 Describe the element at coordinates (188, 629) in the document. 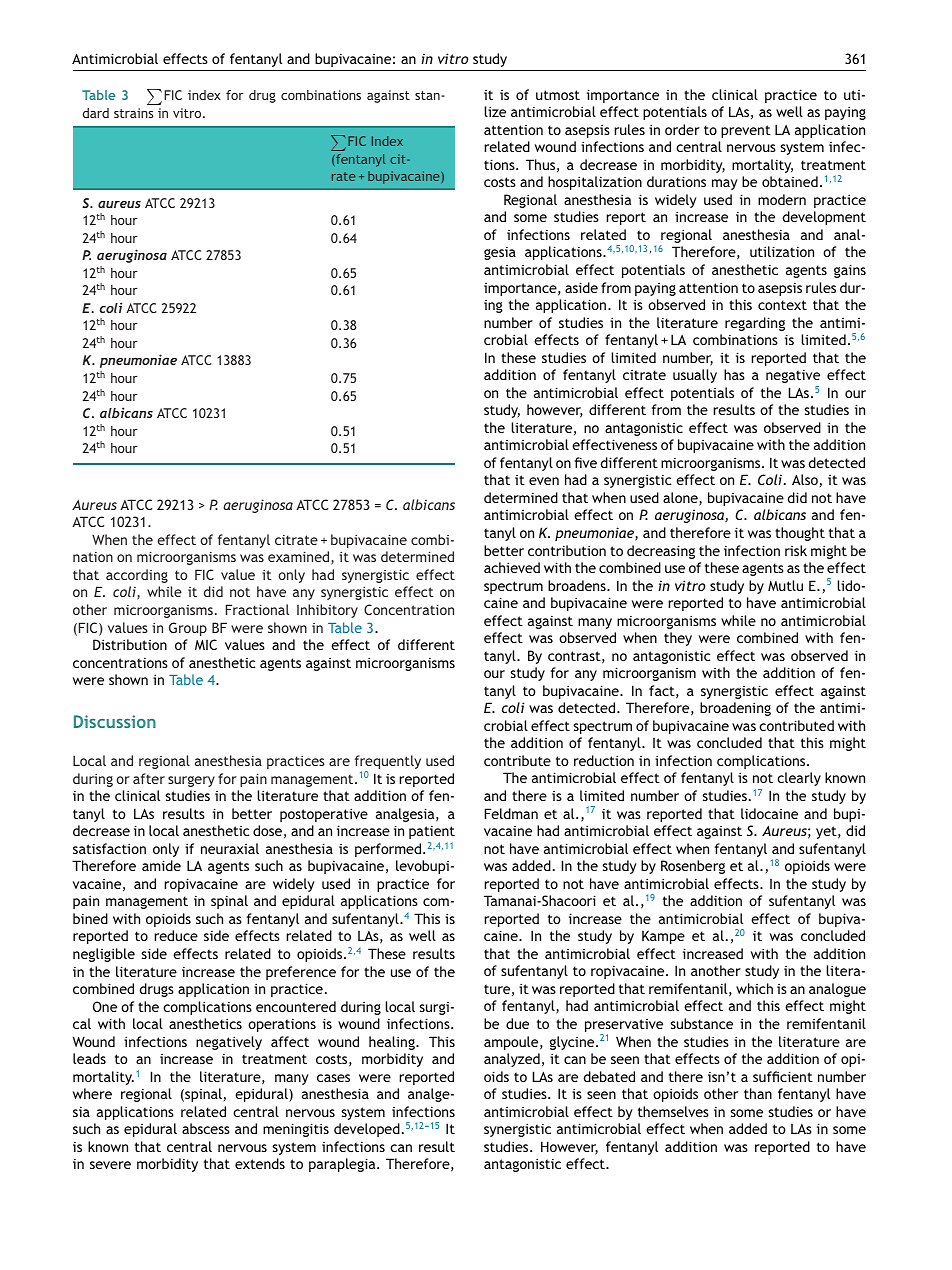

I see `Group` at that location.
